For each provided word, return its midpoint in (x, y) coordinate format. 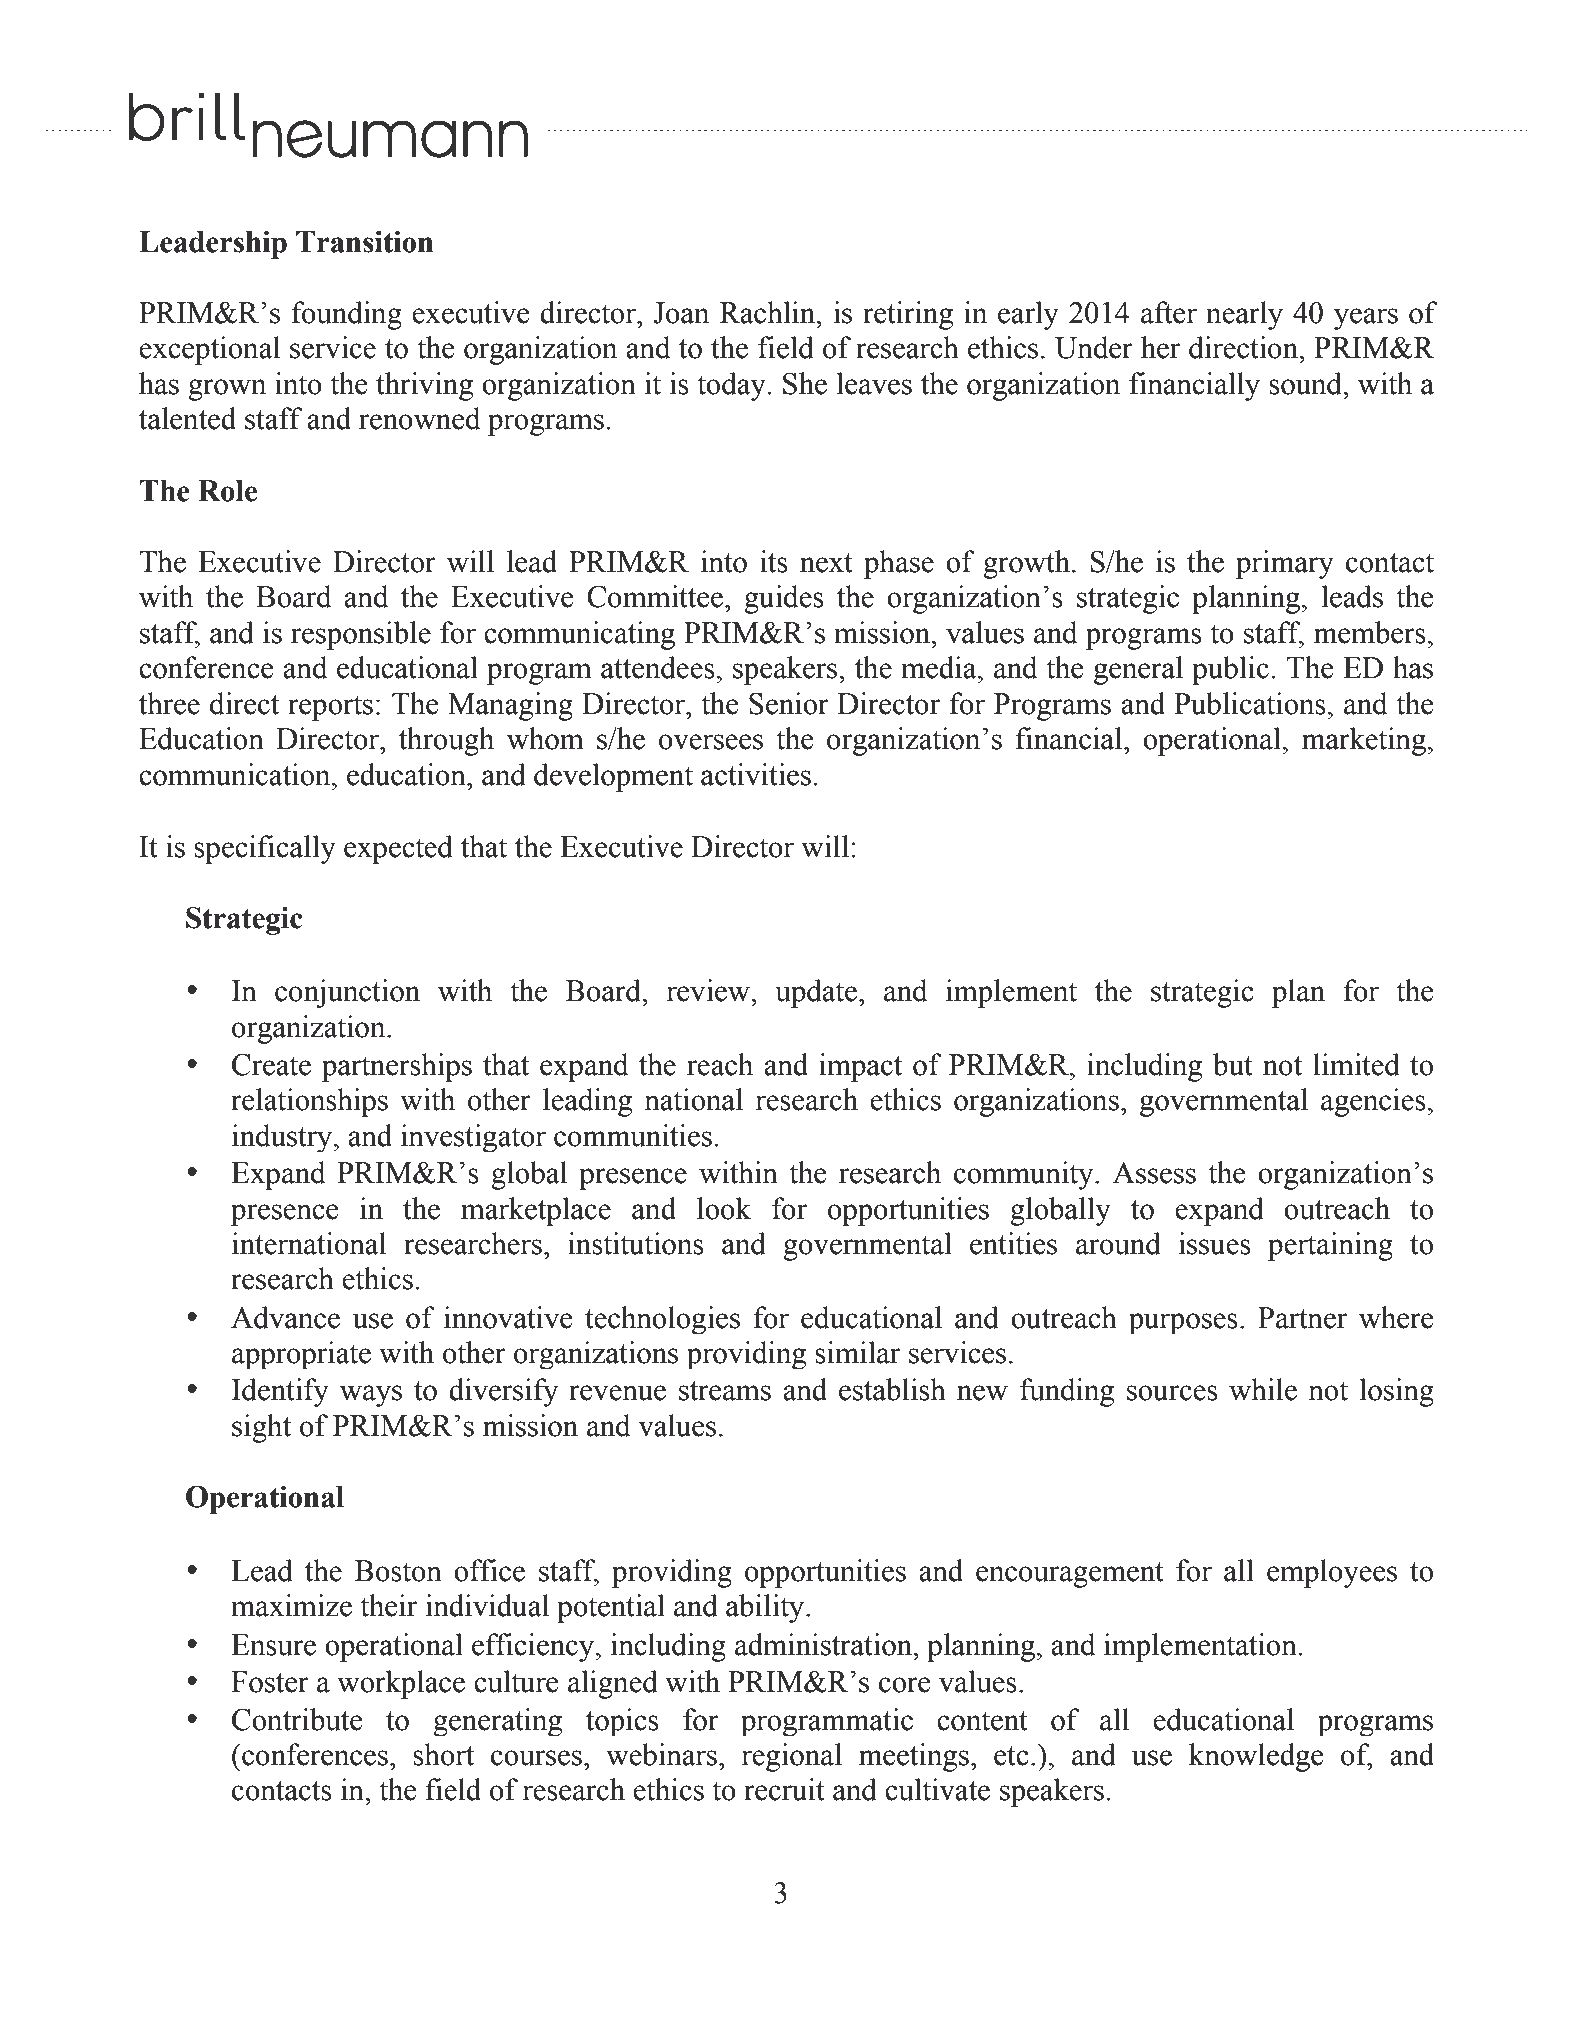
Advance (285, 1317)
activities (756, 774)
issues (1215, 1243)
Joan (681, 313)
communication (236, 774)
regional (791, 1757)
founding (346, 315)
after (1169, 312)
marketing (1364, 741)
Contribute (297, 1719)
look (724, 1208)
